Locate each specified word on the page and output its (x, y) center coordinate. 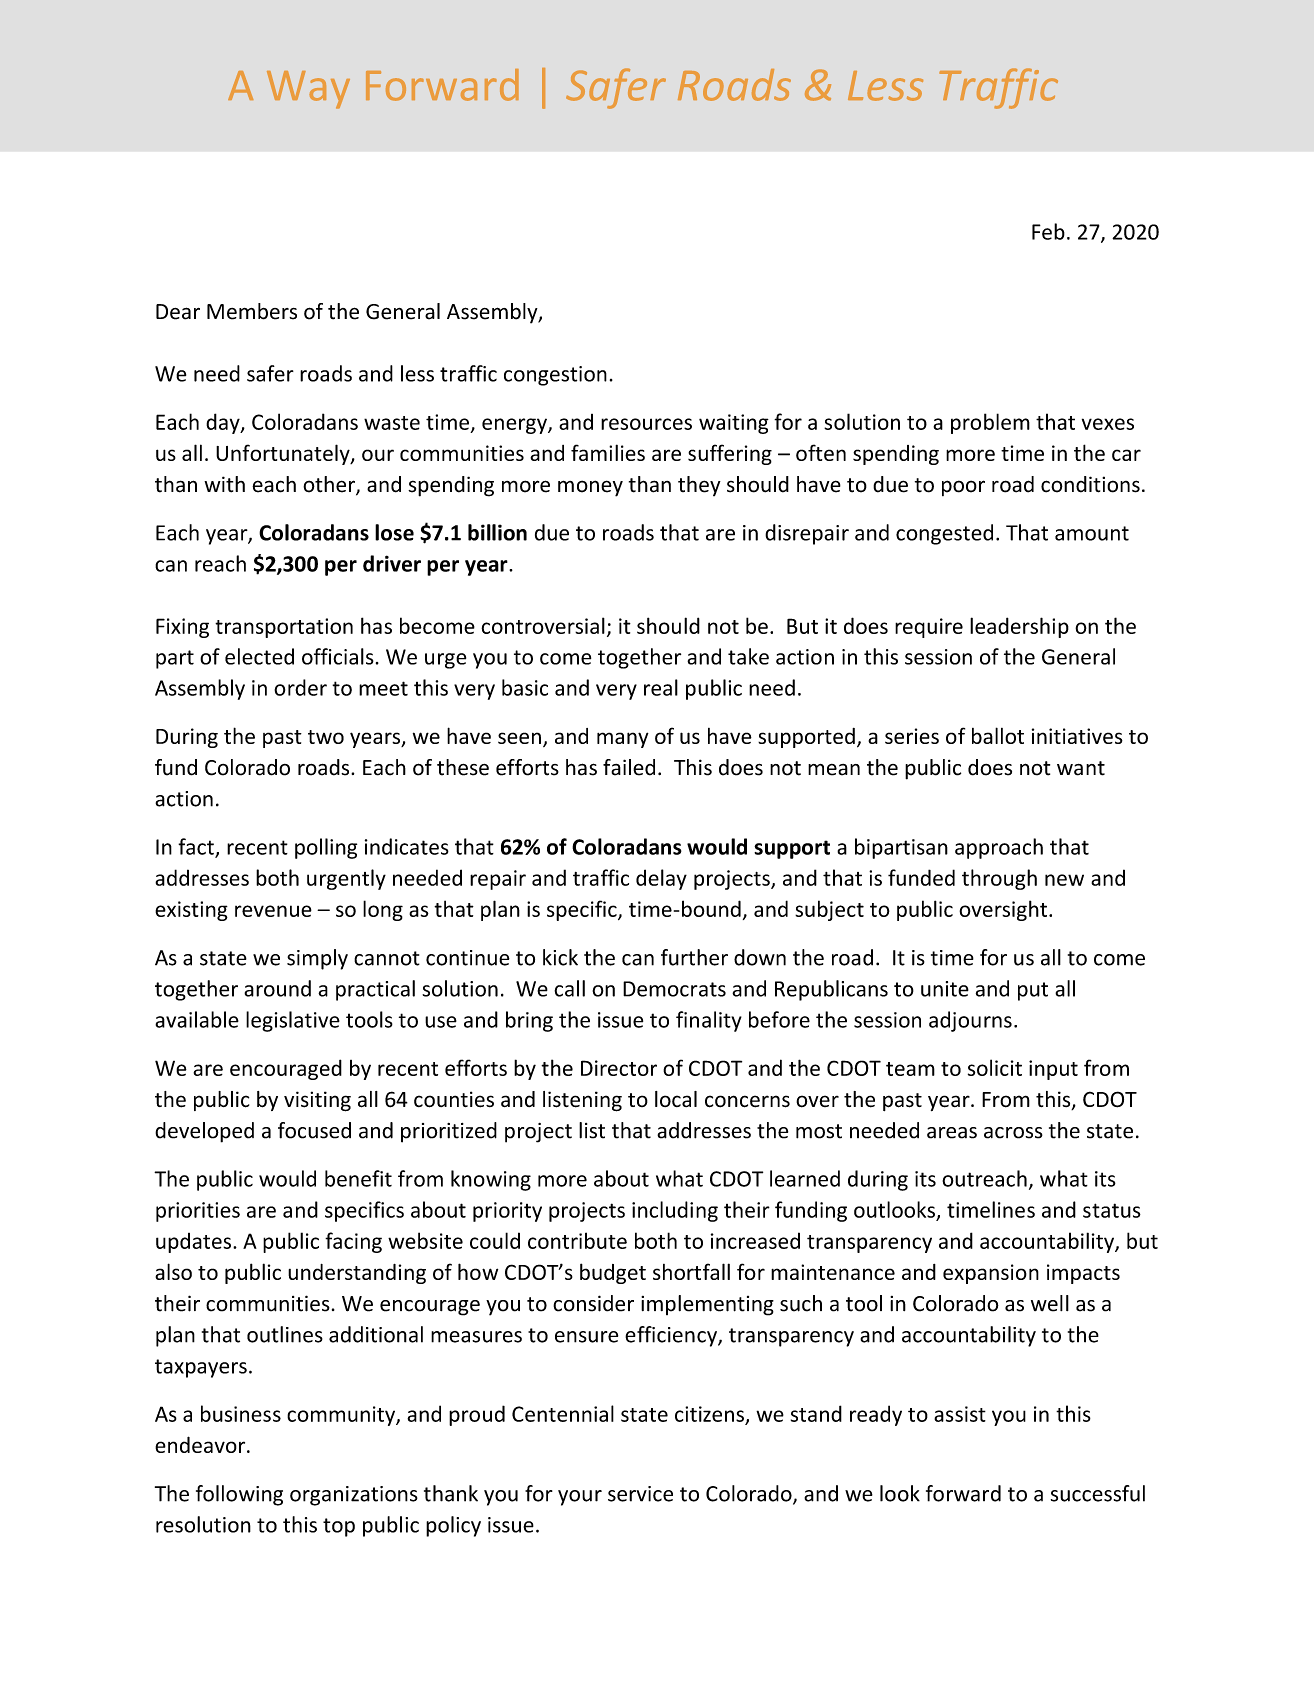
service (640, 1494)
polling (326, 848)
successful (1098, 1493)
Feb (1048, 231)
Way (308, 90)
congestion (555, 376)
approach (999, 848)
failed (629, 767)
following (239, 1495)
